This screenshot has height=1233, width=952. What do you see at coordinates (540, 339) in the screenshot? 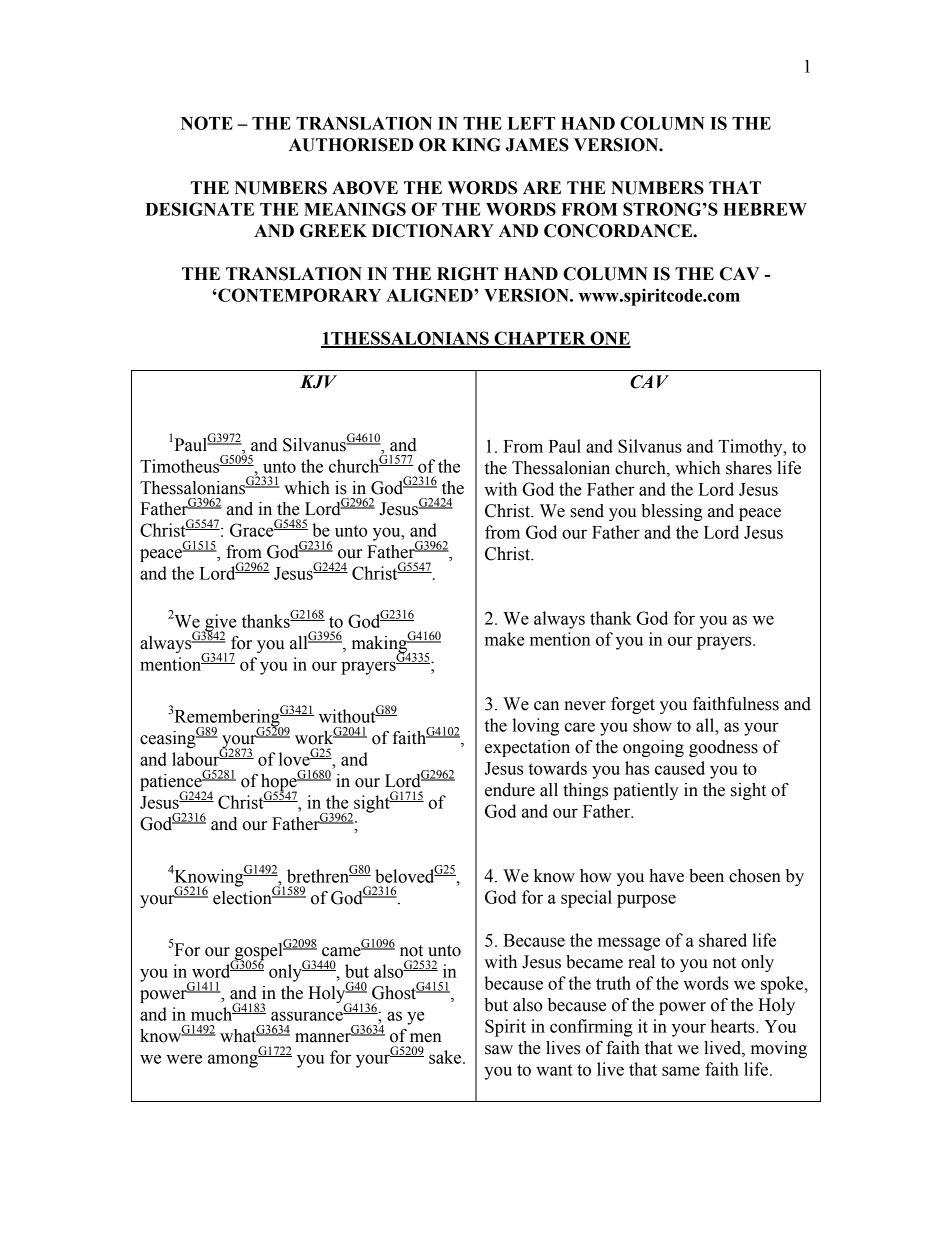
I see `CHAPTER` at bounding box center [540, 339].
